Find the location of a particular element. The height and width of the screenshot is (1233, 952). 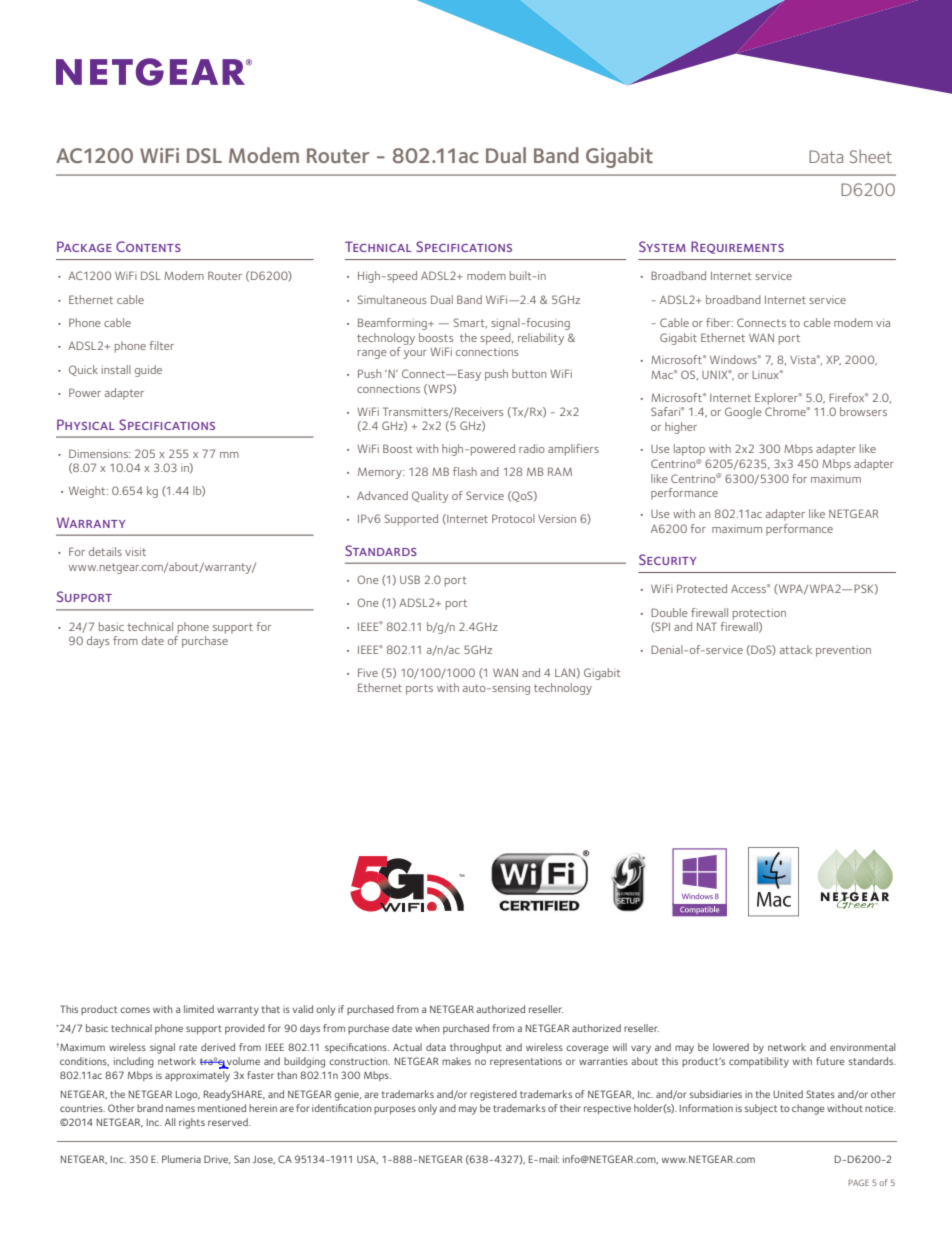

when is located at coordinates (427, 1028).
